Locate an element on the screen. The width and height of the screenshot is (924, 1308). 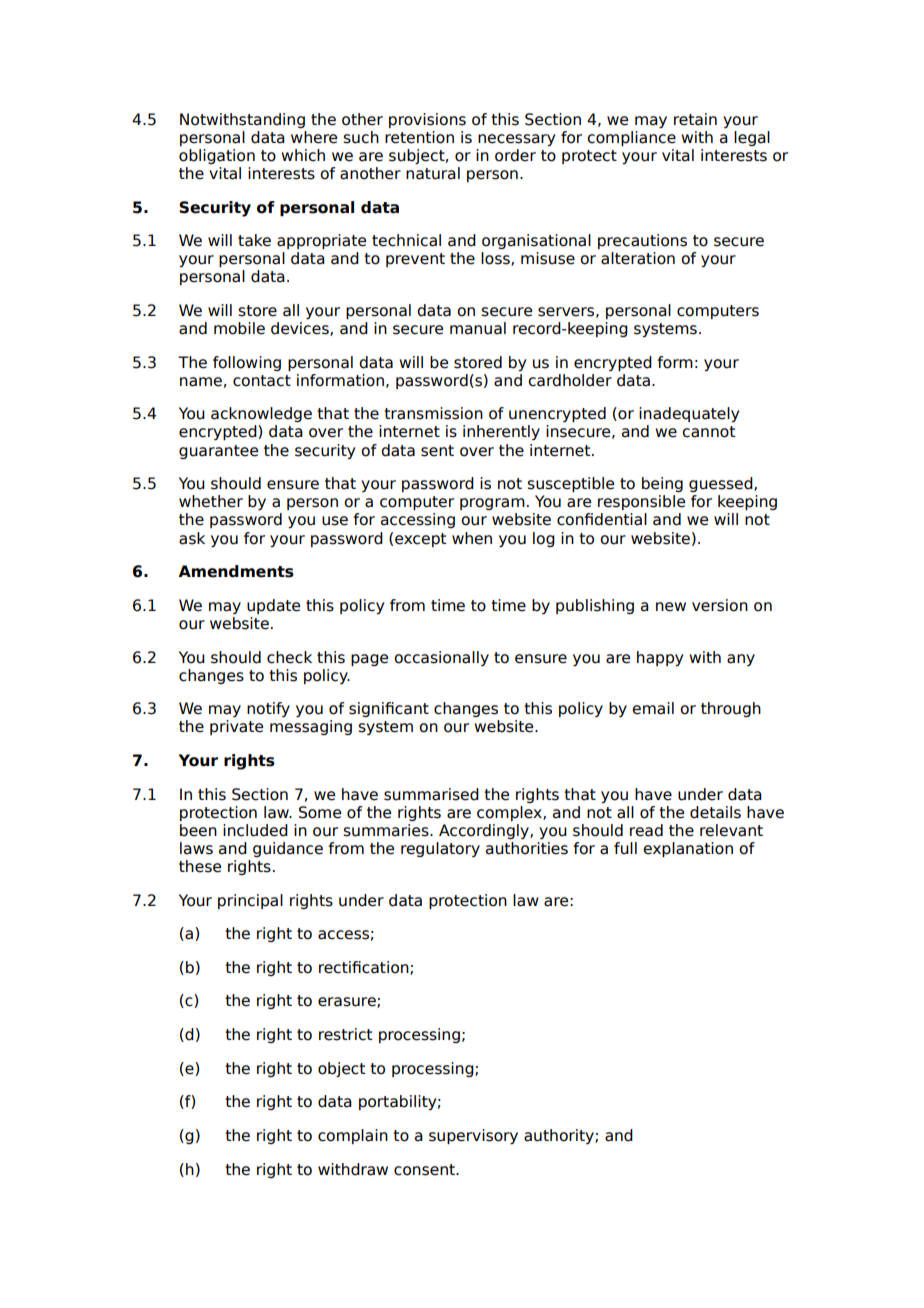
guidance is located at coordinates (288, 849).
